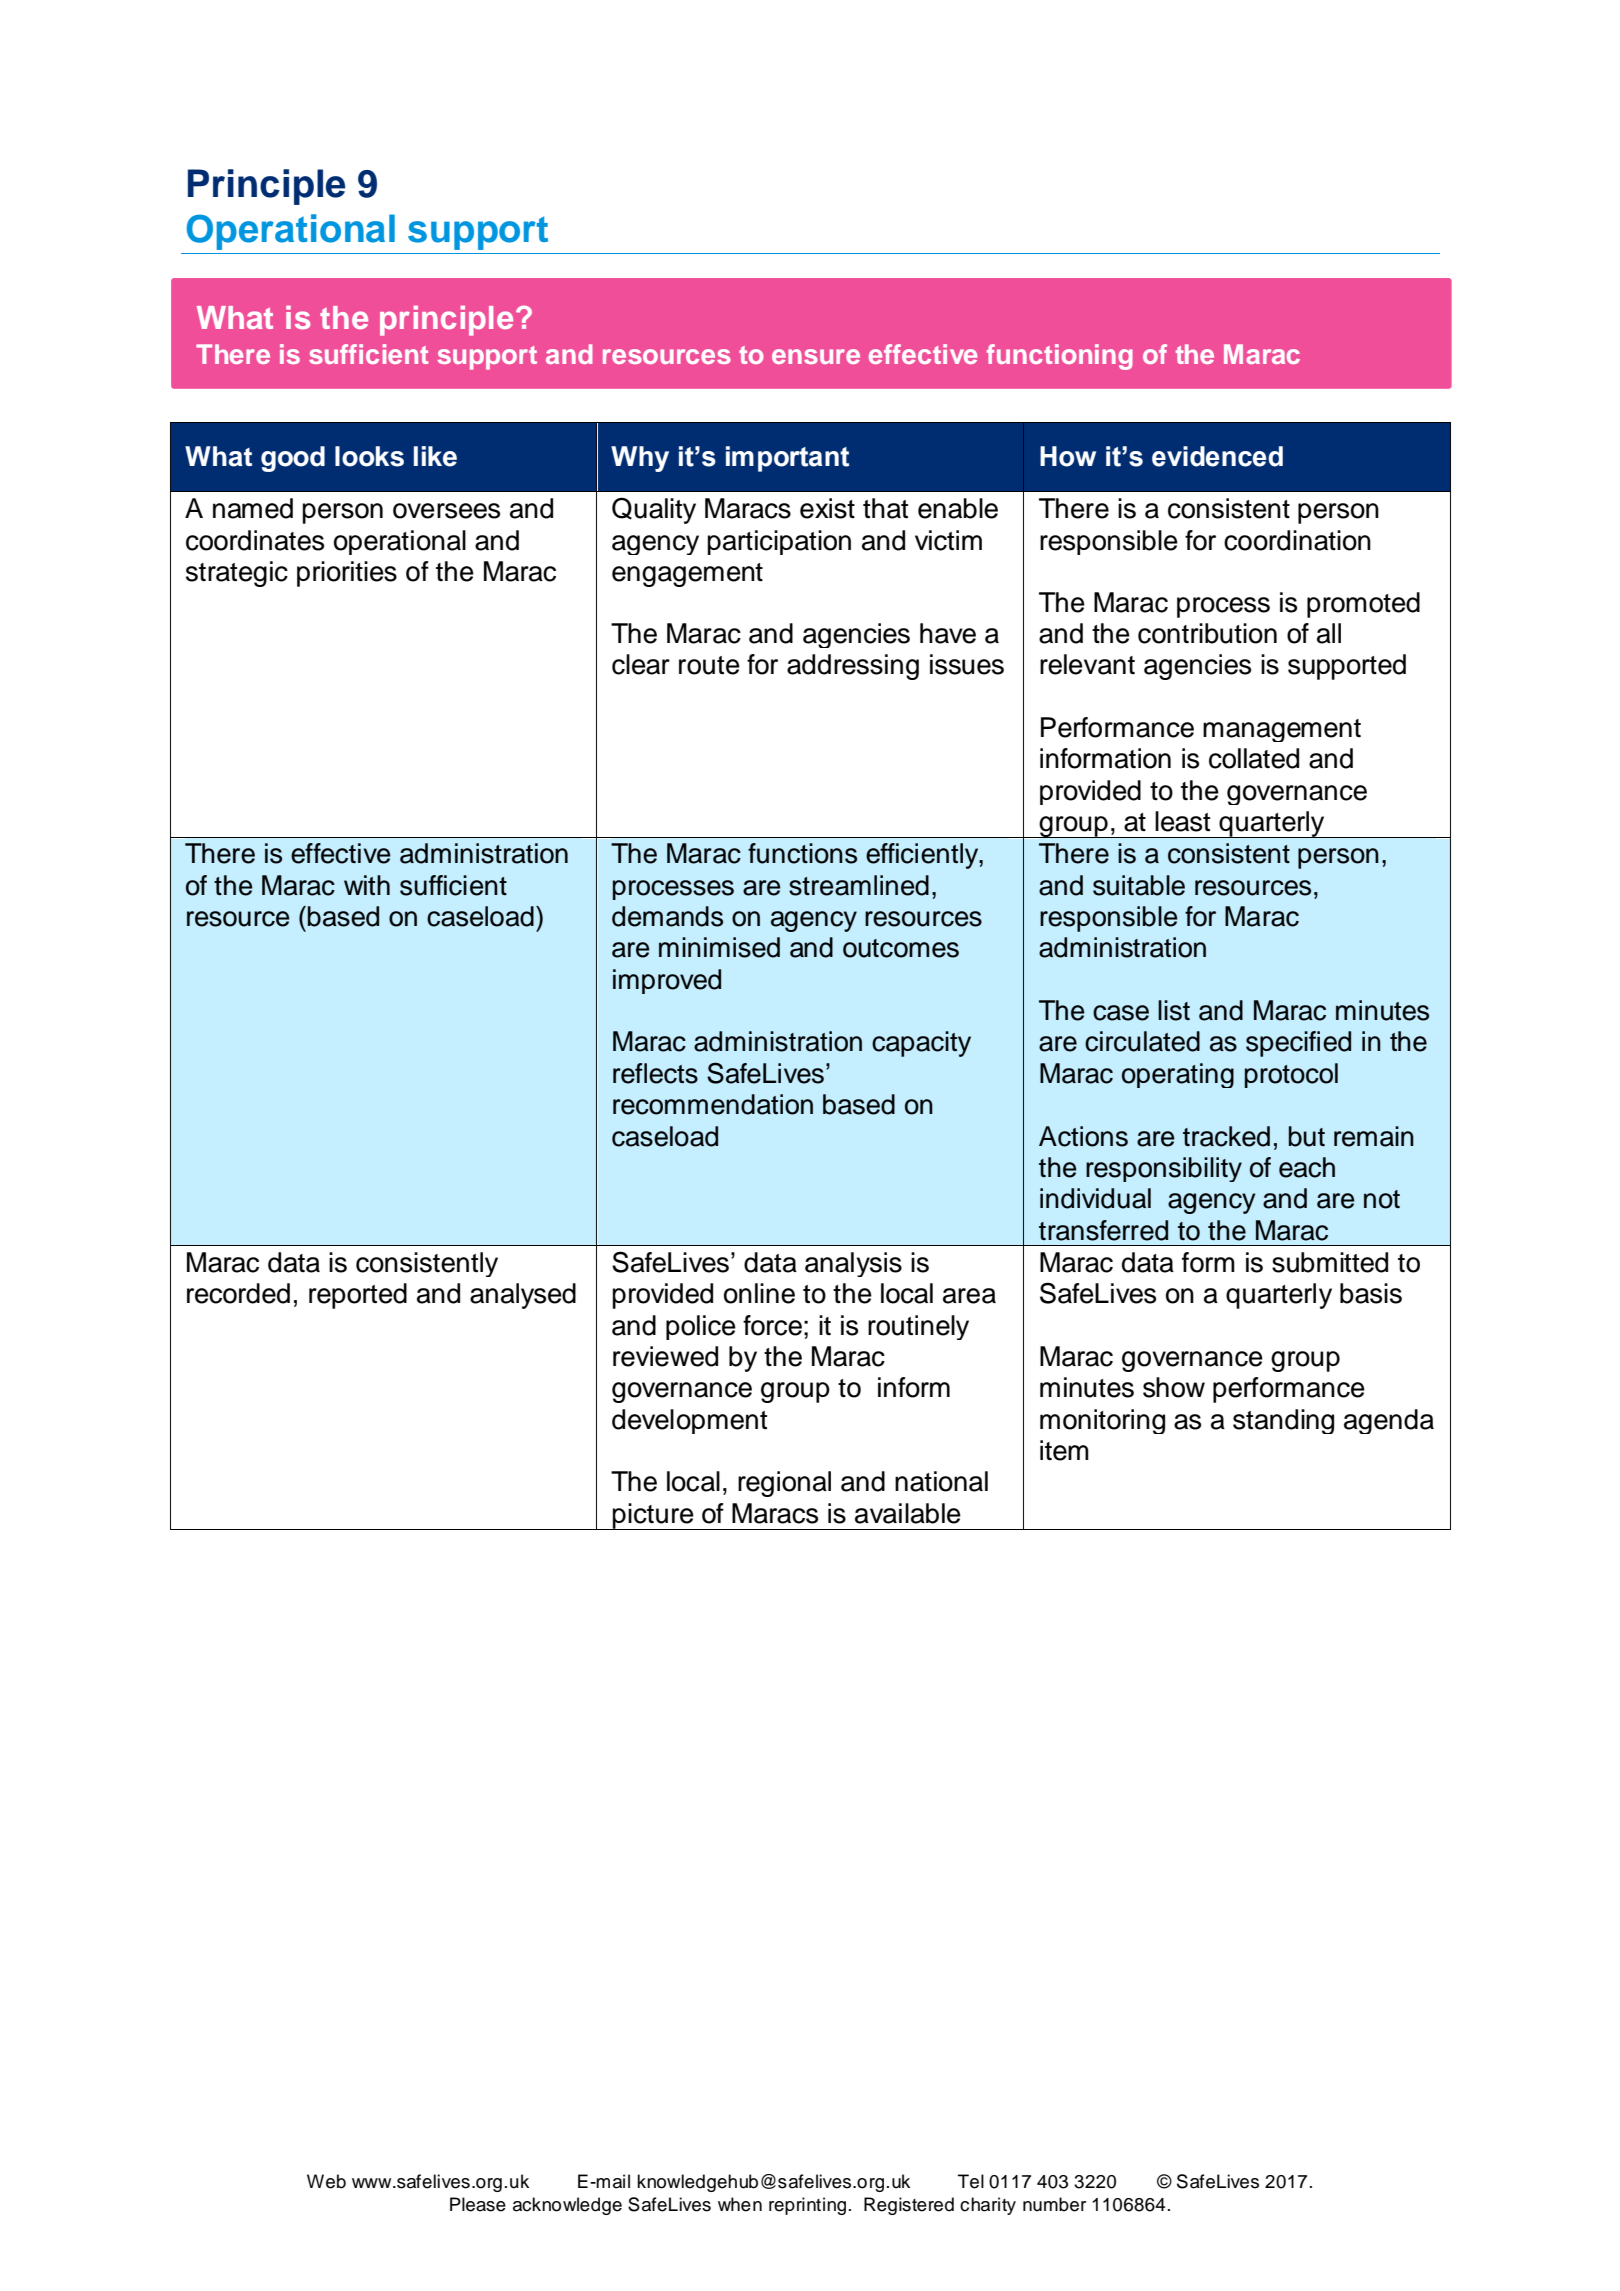 The image size is (1620, 2291). Describe the element at coordinates (1217, 456) in the screenshot. I see `evidenced` at that location.
